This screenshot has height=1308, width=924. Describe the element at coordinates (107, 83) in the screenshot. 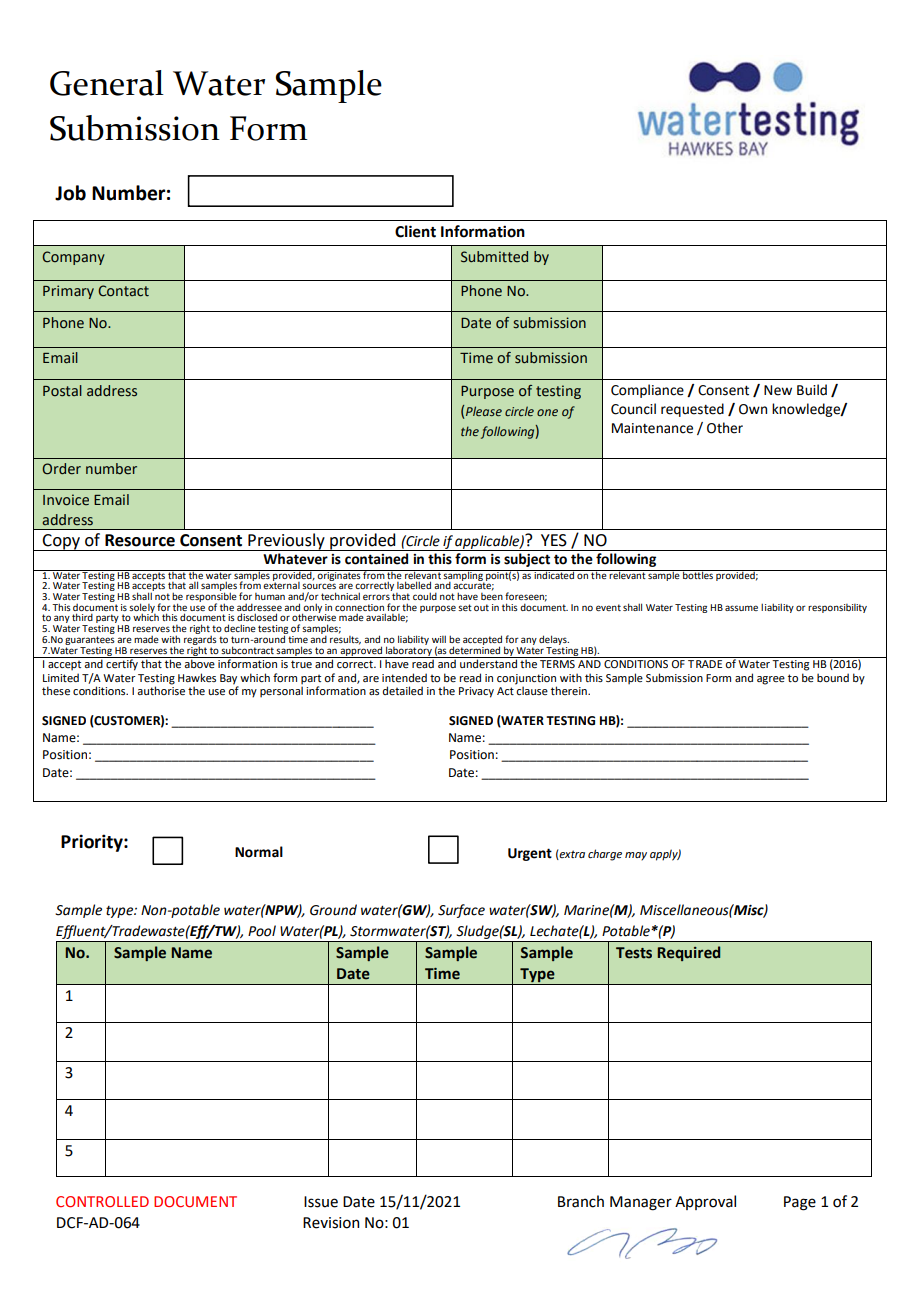

I see `General` at that location.
